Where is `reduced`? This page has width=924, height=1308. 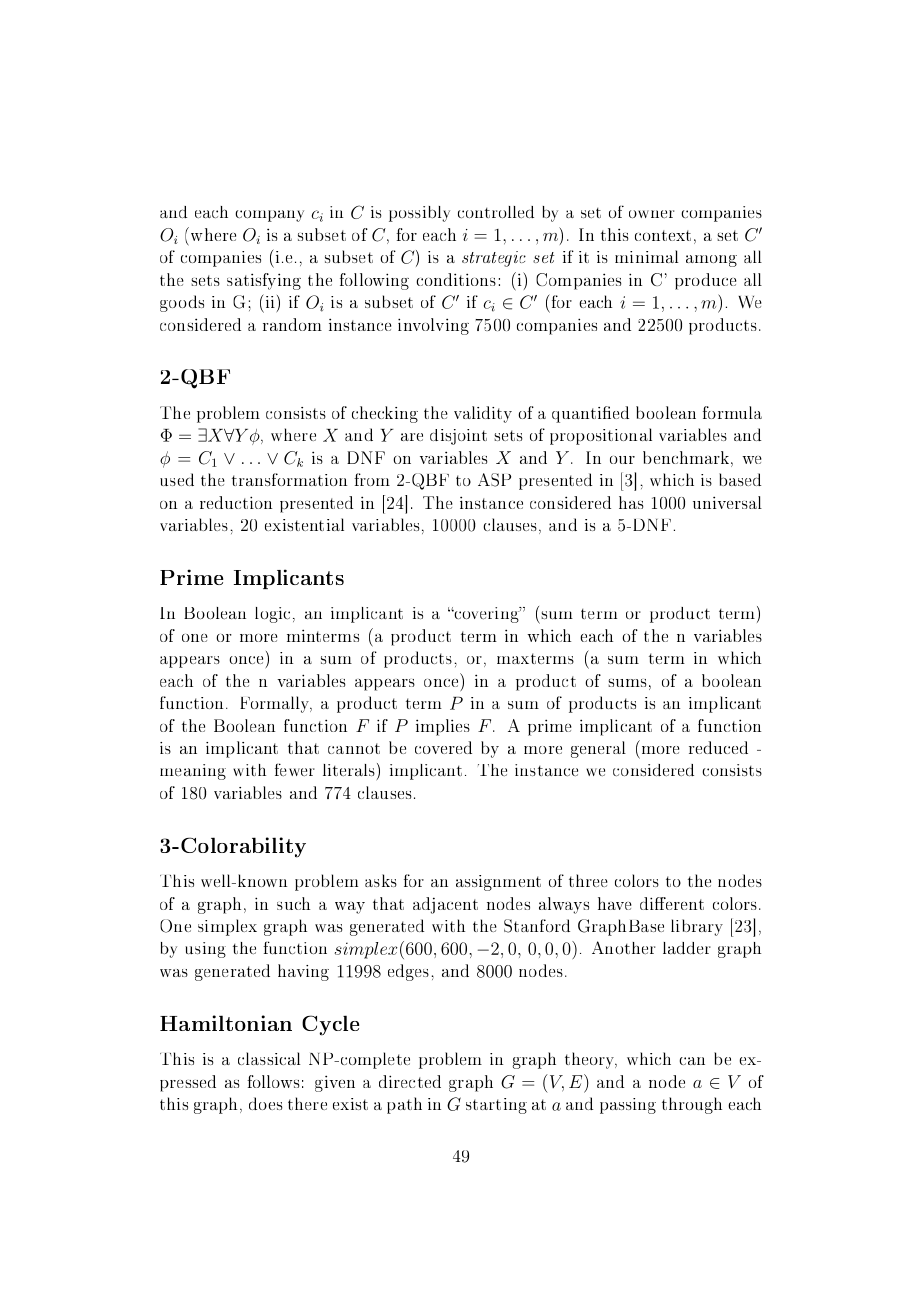
reduced is located at coordinates (718, 747).
